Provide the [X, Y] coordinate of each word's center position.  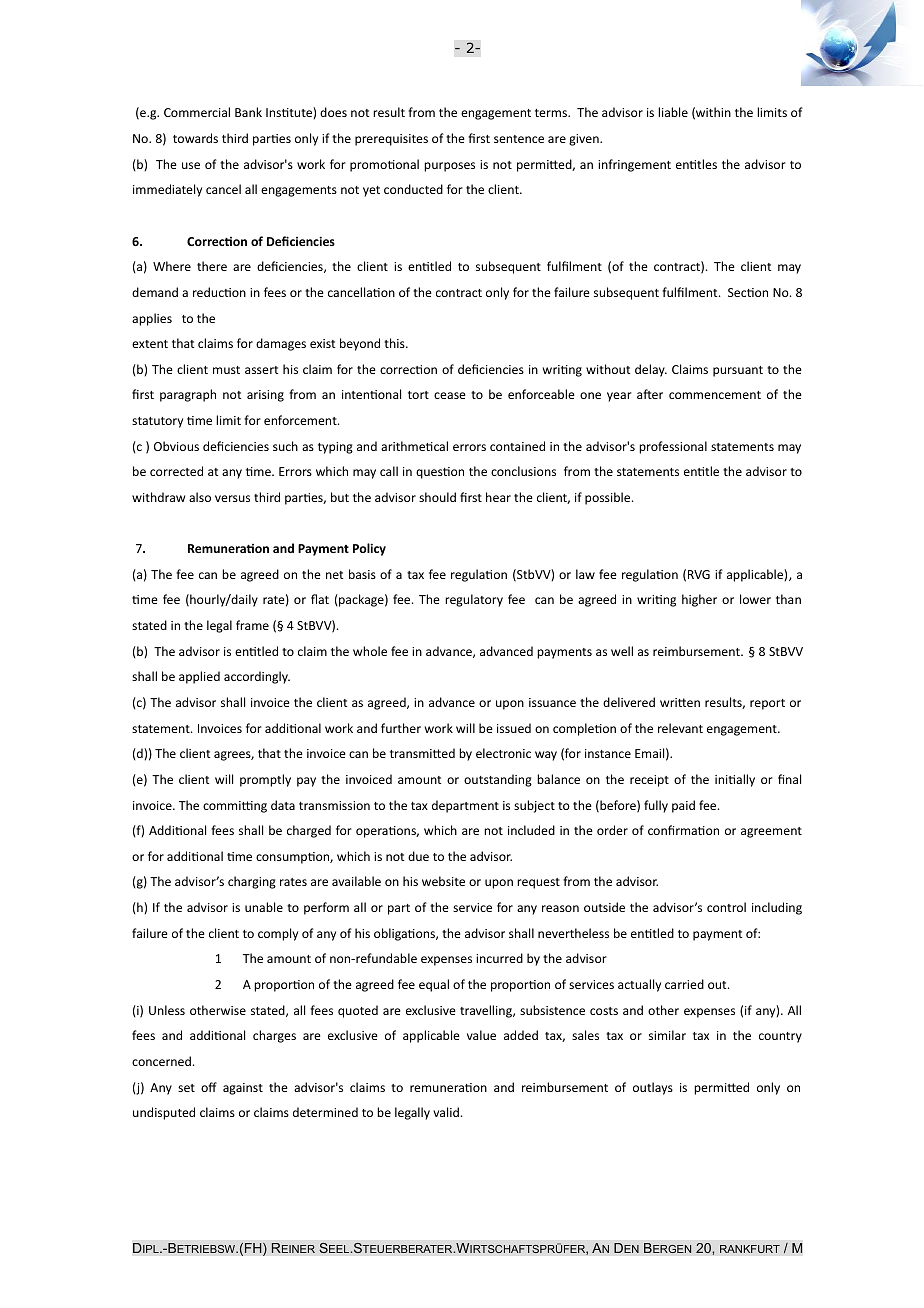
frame [252, 625]
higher [699, 600]
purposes [449, 167]
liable [673, 112]
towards [195, 138]
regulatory [474, 600]
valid [446, 1112]
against [243, 1089]
